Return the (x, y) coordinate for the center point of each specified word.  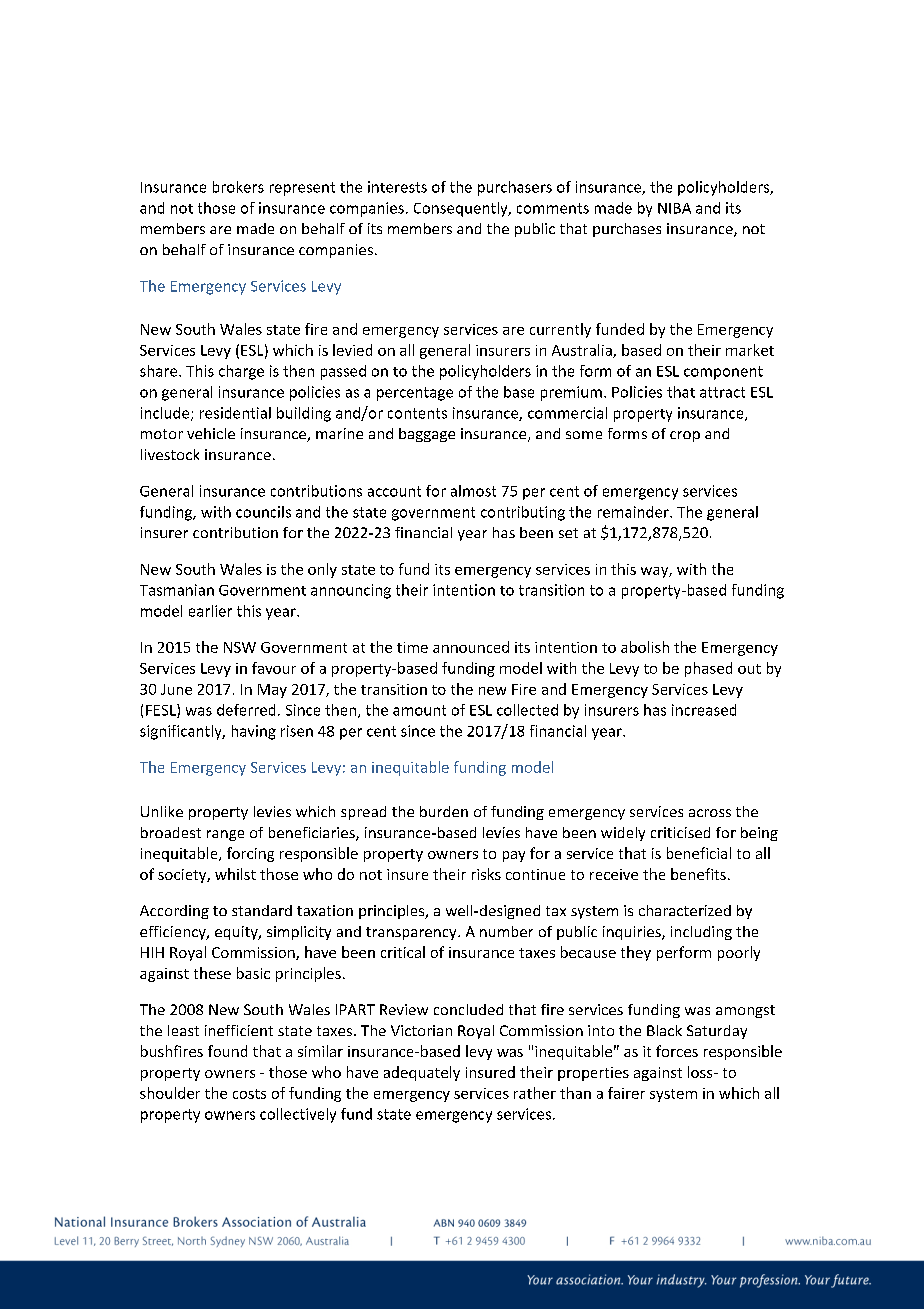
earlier (210, 611)
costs (249, 1094)
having (254, 732)
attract (722, 392)
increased (704, 710)
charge (241, 372)
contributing (523, 513)
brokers (238, 187)
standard (262, 910)
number (506, 931)
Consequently (462, 209)
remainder (634, 512)
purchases (627, 230)
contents (417, 413)
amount (419, 710)
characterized (685, 910)
